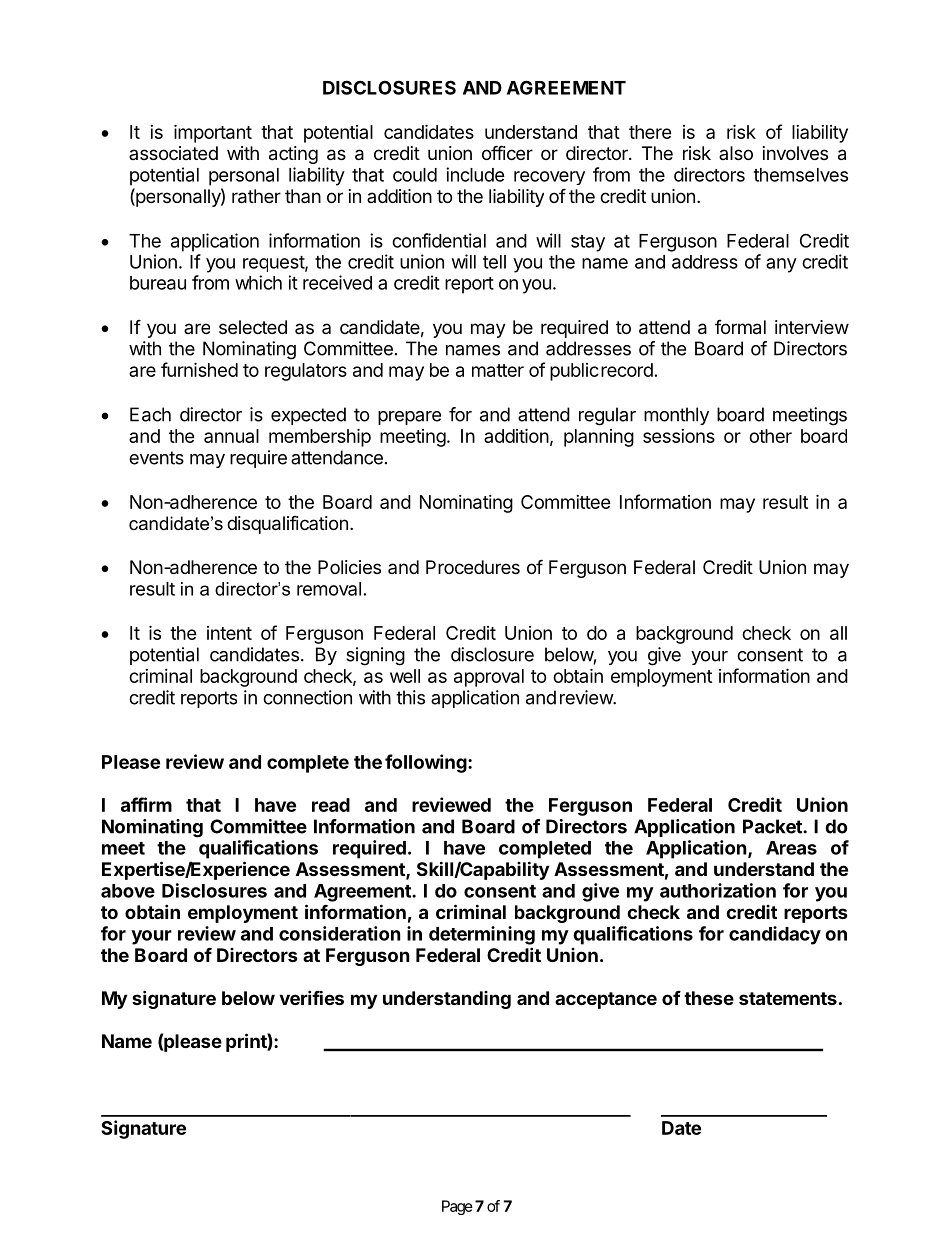  What do you see at coordinates (311, 997) in the document?
I see `verifies` at bounding box center [311, 997].
